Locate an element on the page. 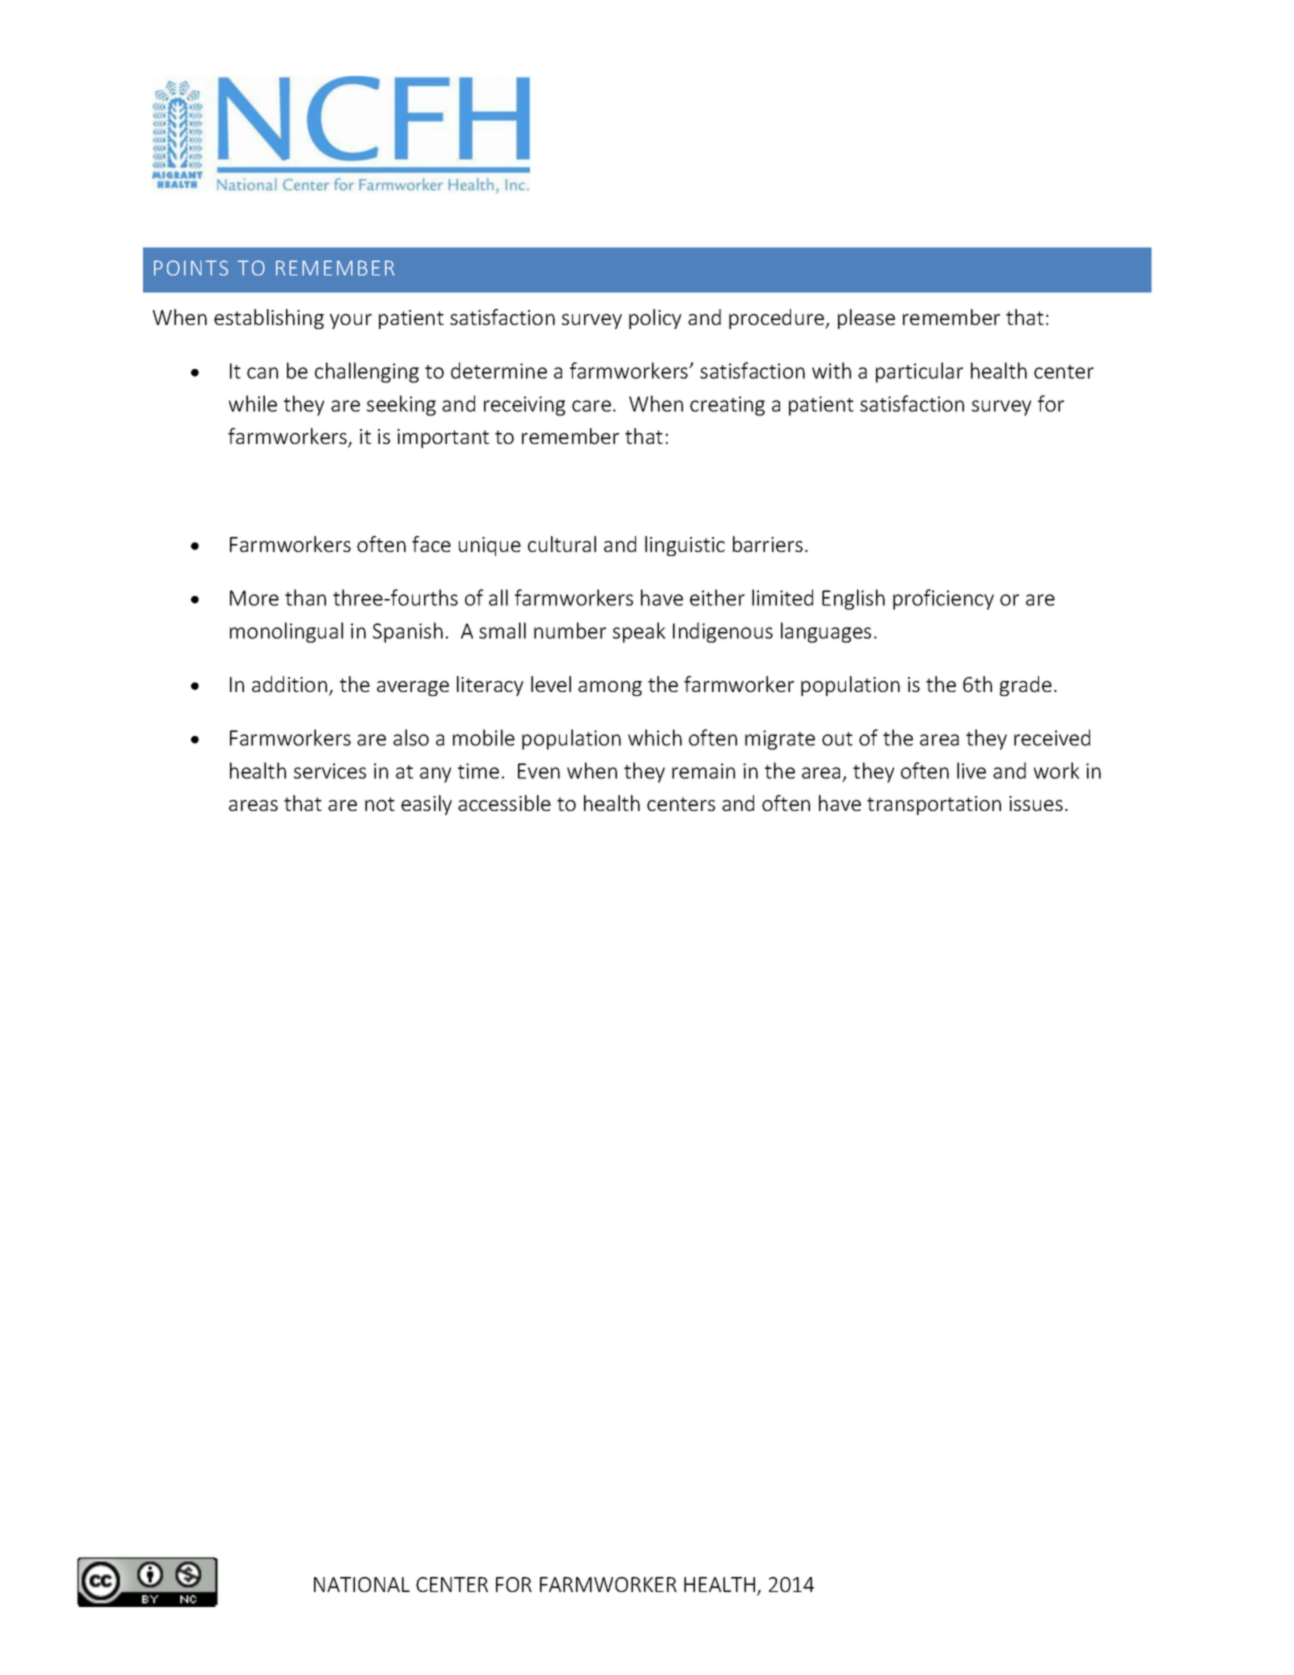 The image size is (1294, 1675). not is located at coordinates (380, 804).
